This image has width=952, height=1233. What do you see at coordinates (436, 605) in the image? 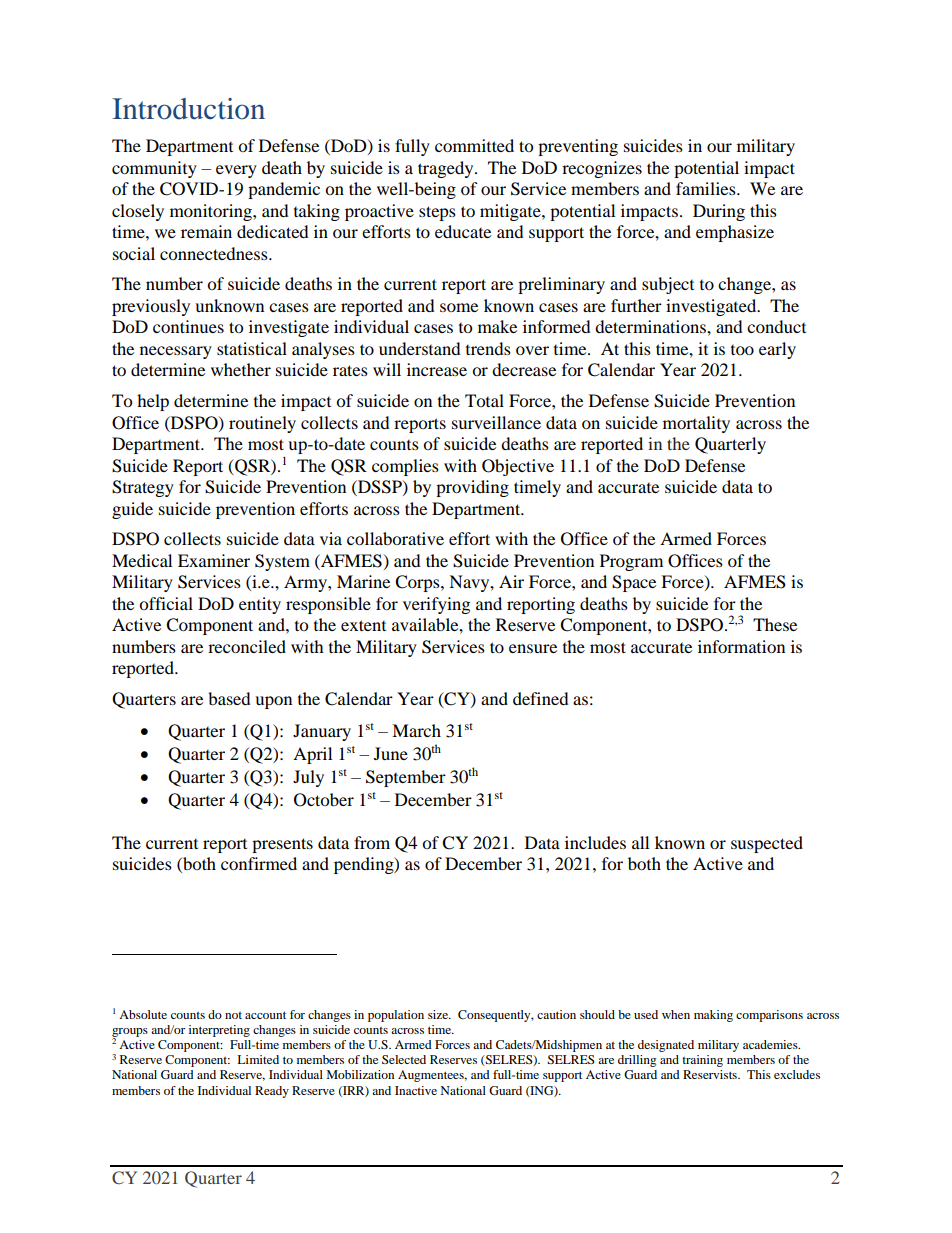
I see `verifying` at bounding box center [436, 605].
